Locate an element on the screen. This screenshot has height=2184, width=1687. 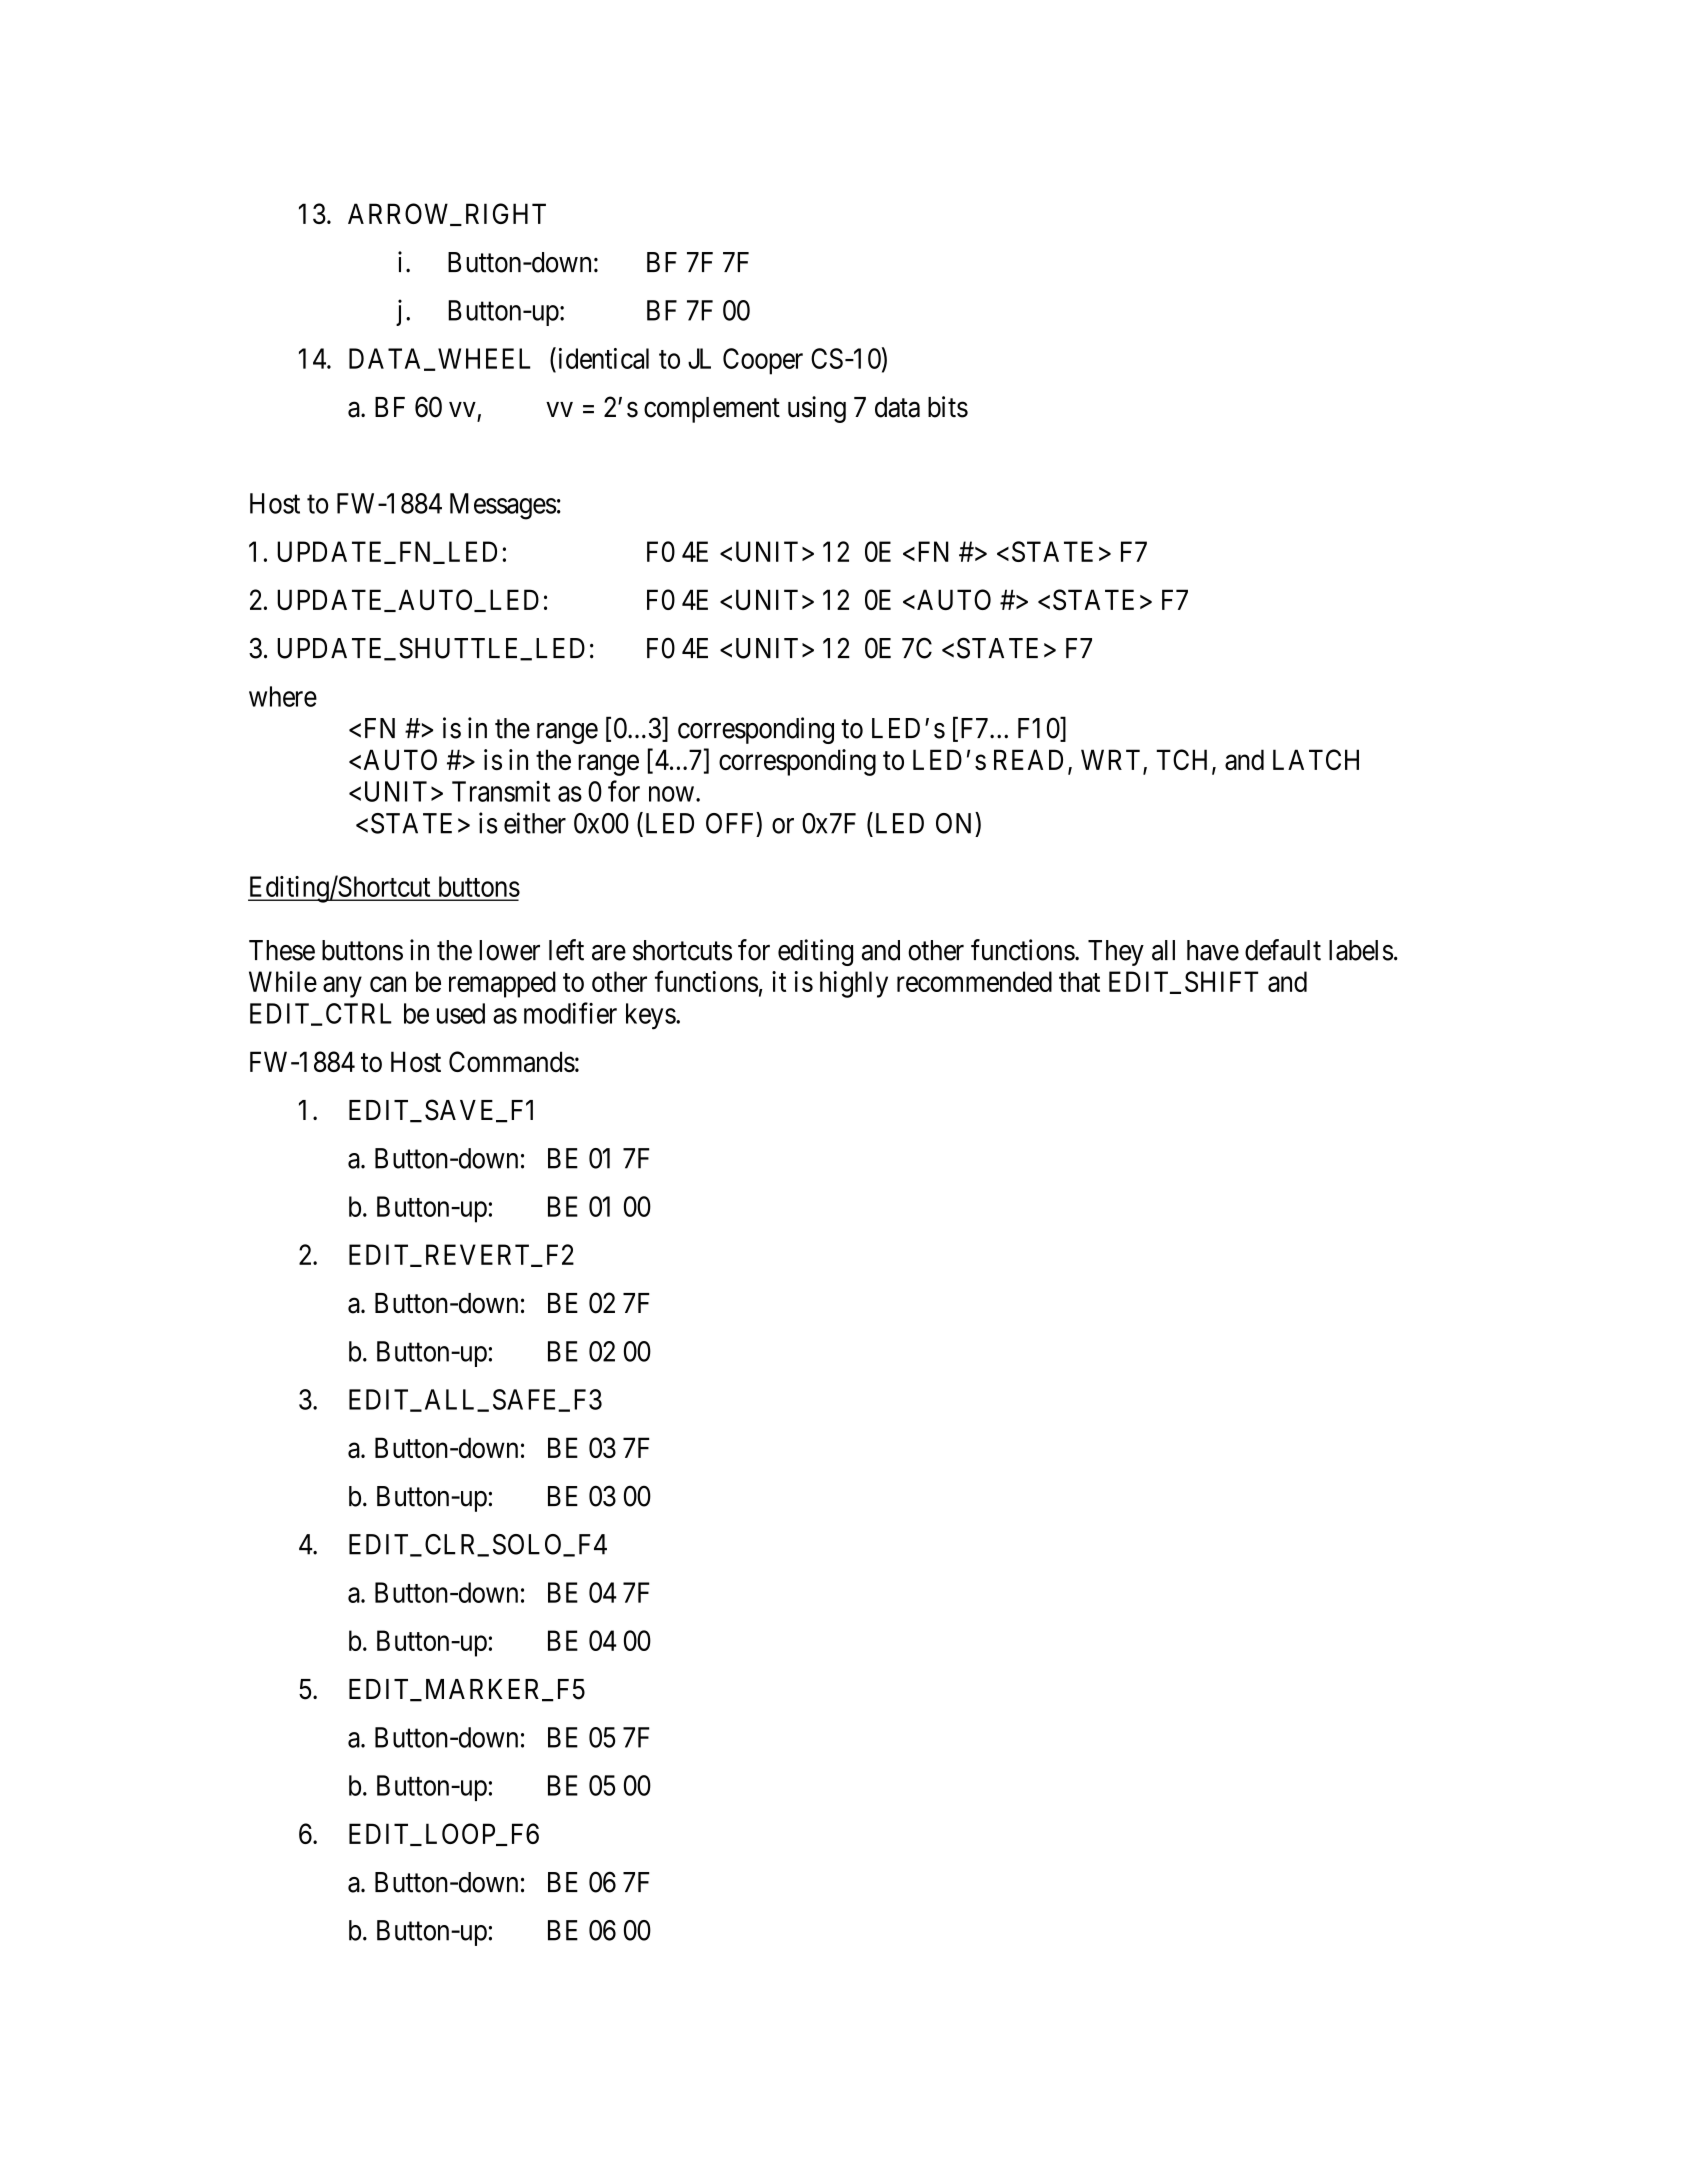
that is located at coordinates (1079, 981).
